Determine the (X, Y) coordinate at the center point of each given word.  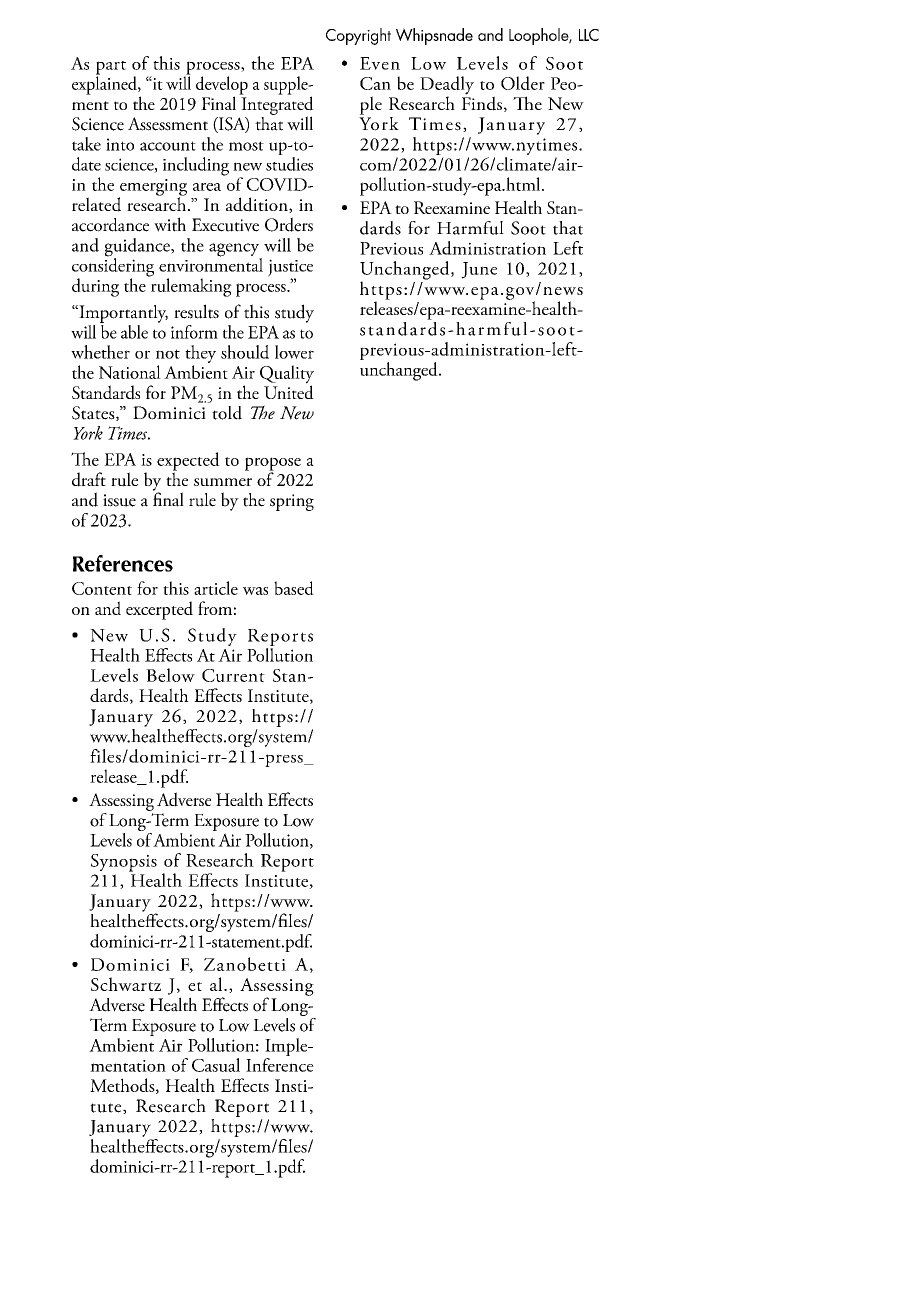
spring (292, 502)
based (294, 588)
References (123, 563)
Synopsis (124, 863)
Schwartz (126, 984)
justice (290, 269)
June (479, 270)
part (111, 69)
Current (233, 675)
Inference (280, 1065)
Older (523, 83)
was (255, 591)
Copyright (358, 36)
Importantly (122, 314)
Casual (216, 1065)
